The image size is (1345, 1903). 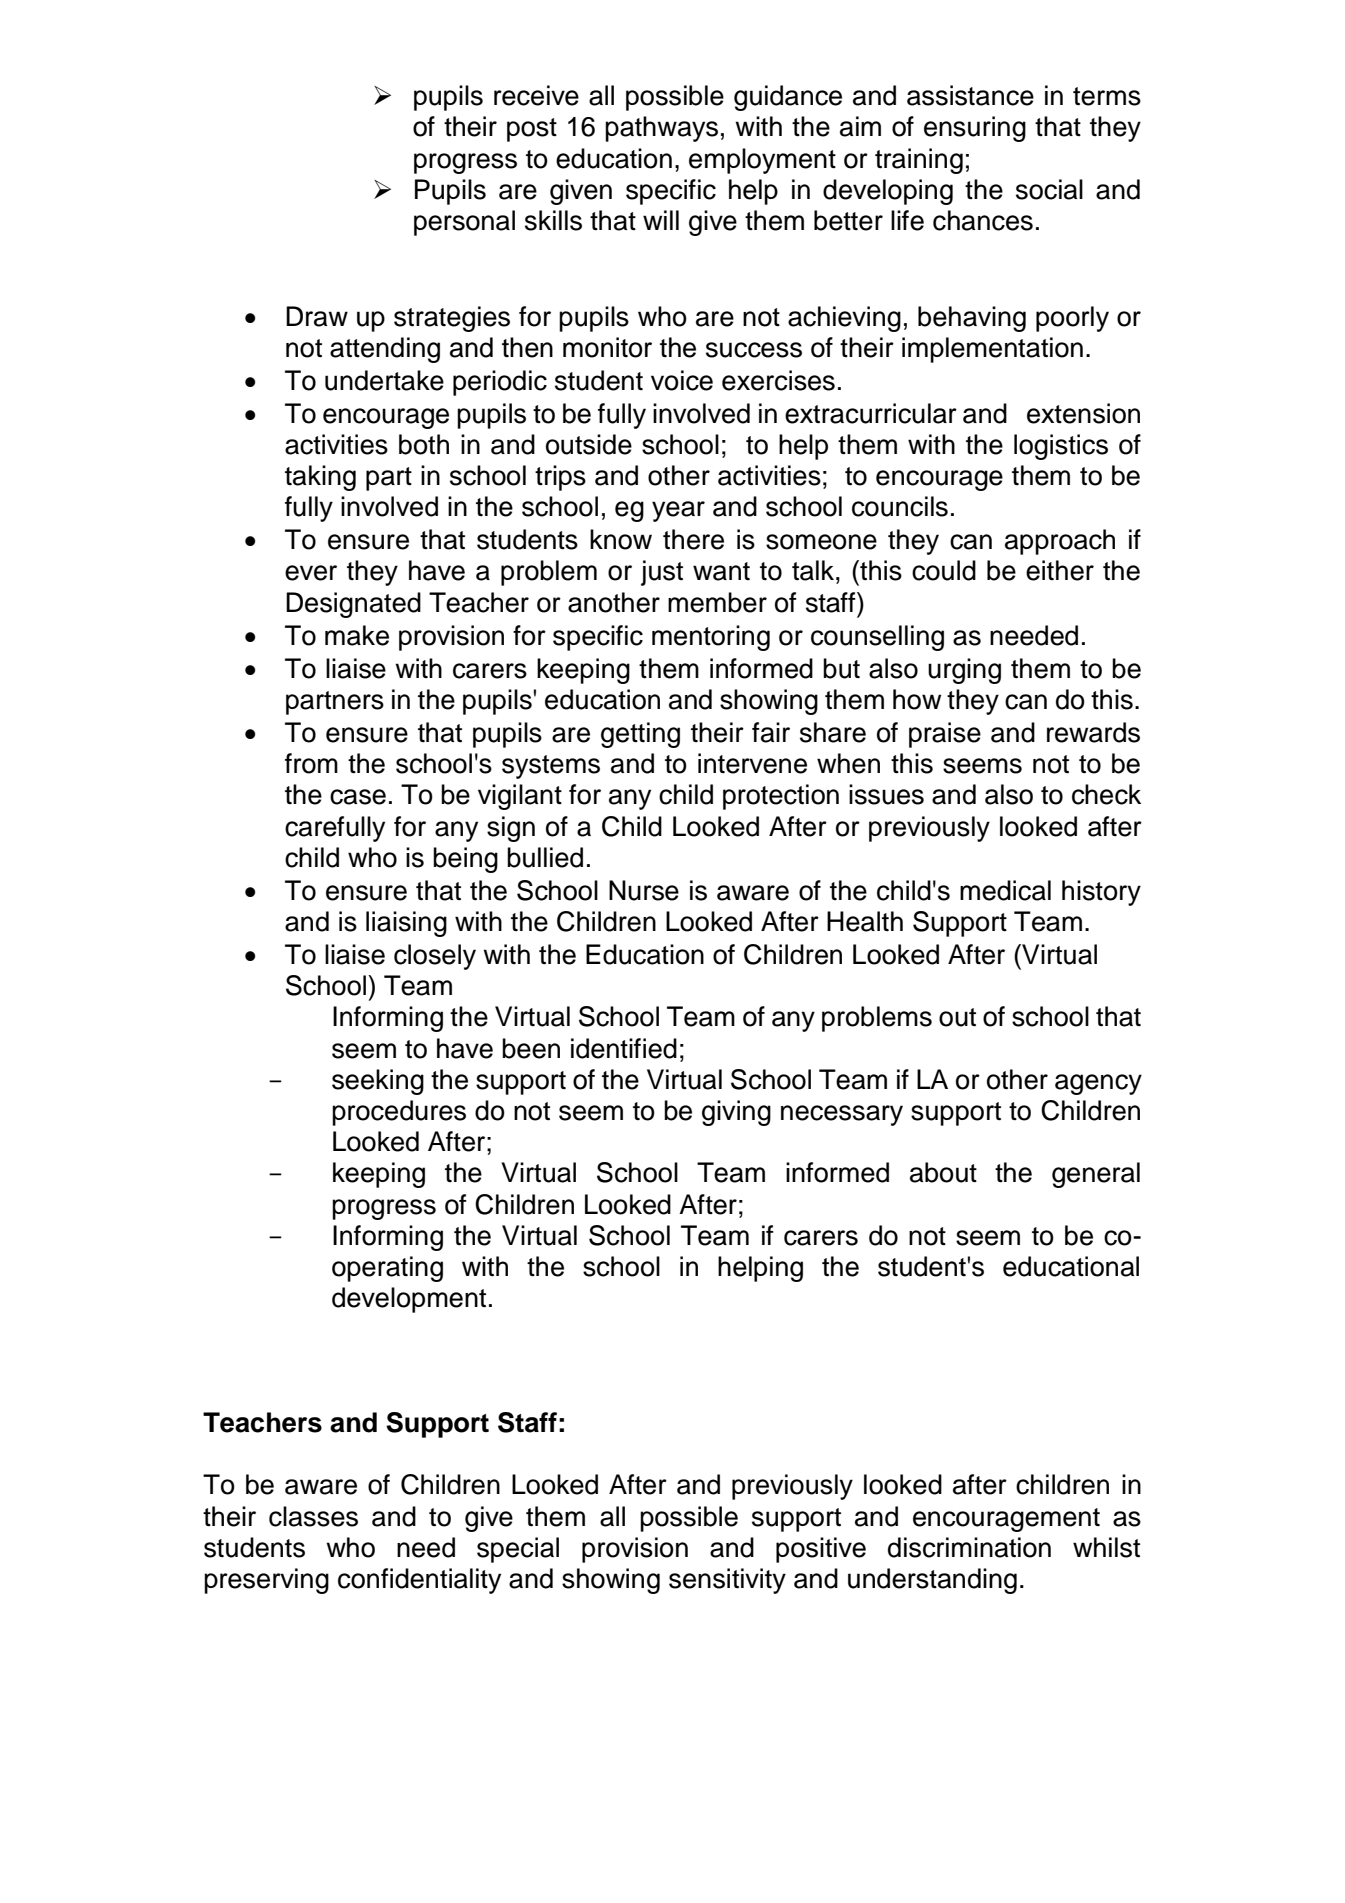 What do you see at coordinates (644, 890) in the image?
I see `Nurse` at bounding box center [644, 890].
